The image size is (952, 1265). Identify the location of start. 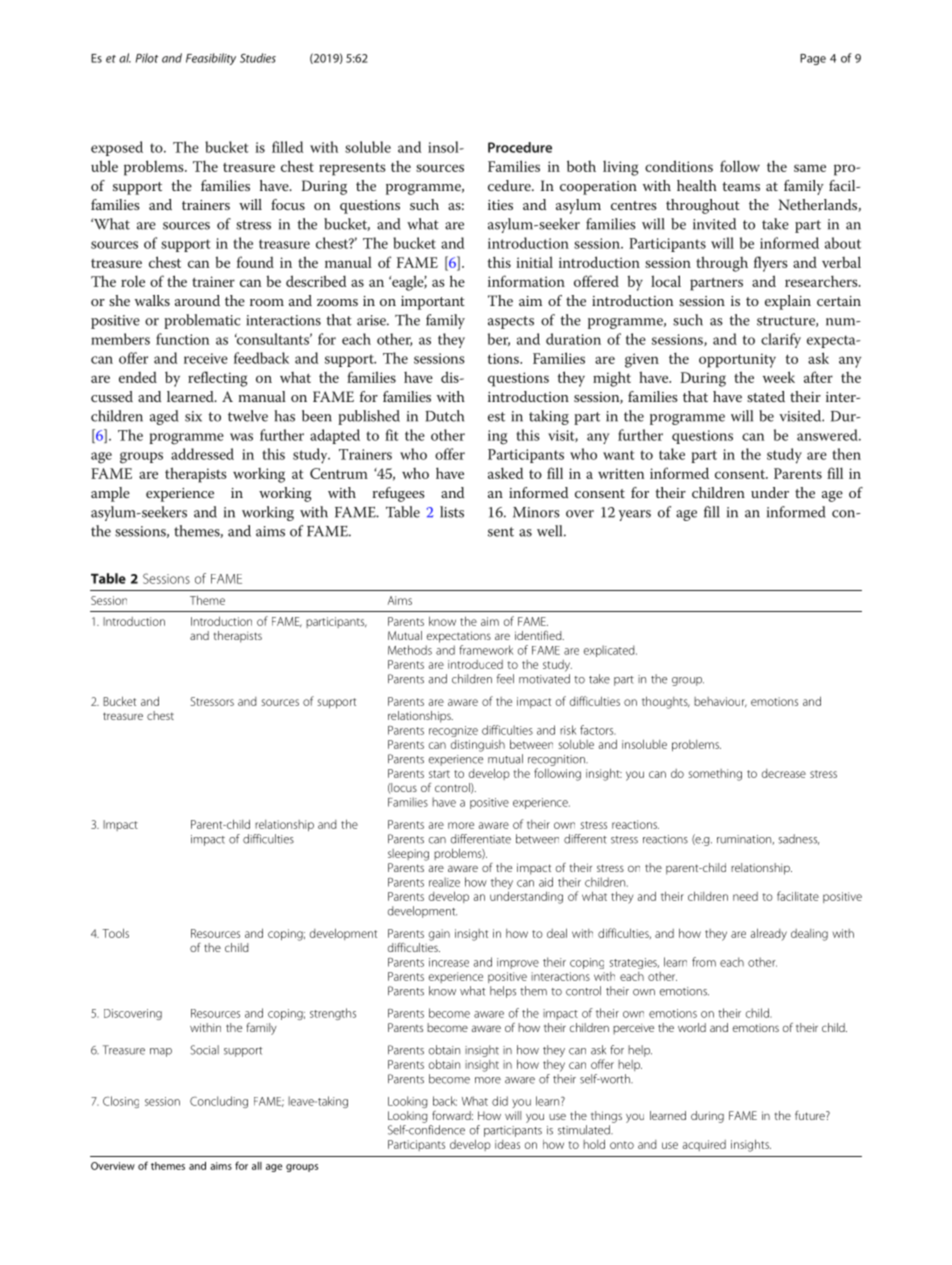
(439, 774).
